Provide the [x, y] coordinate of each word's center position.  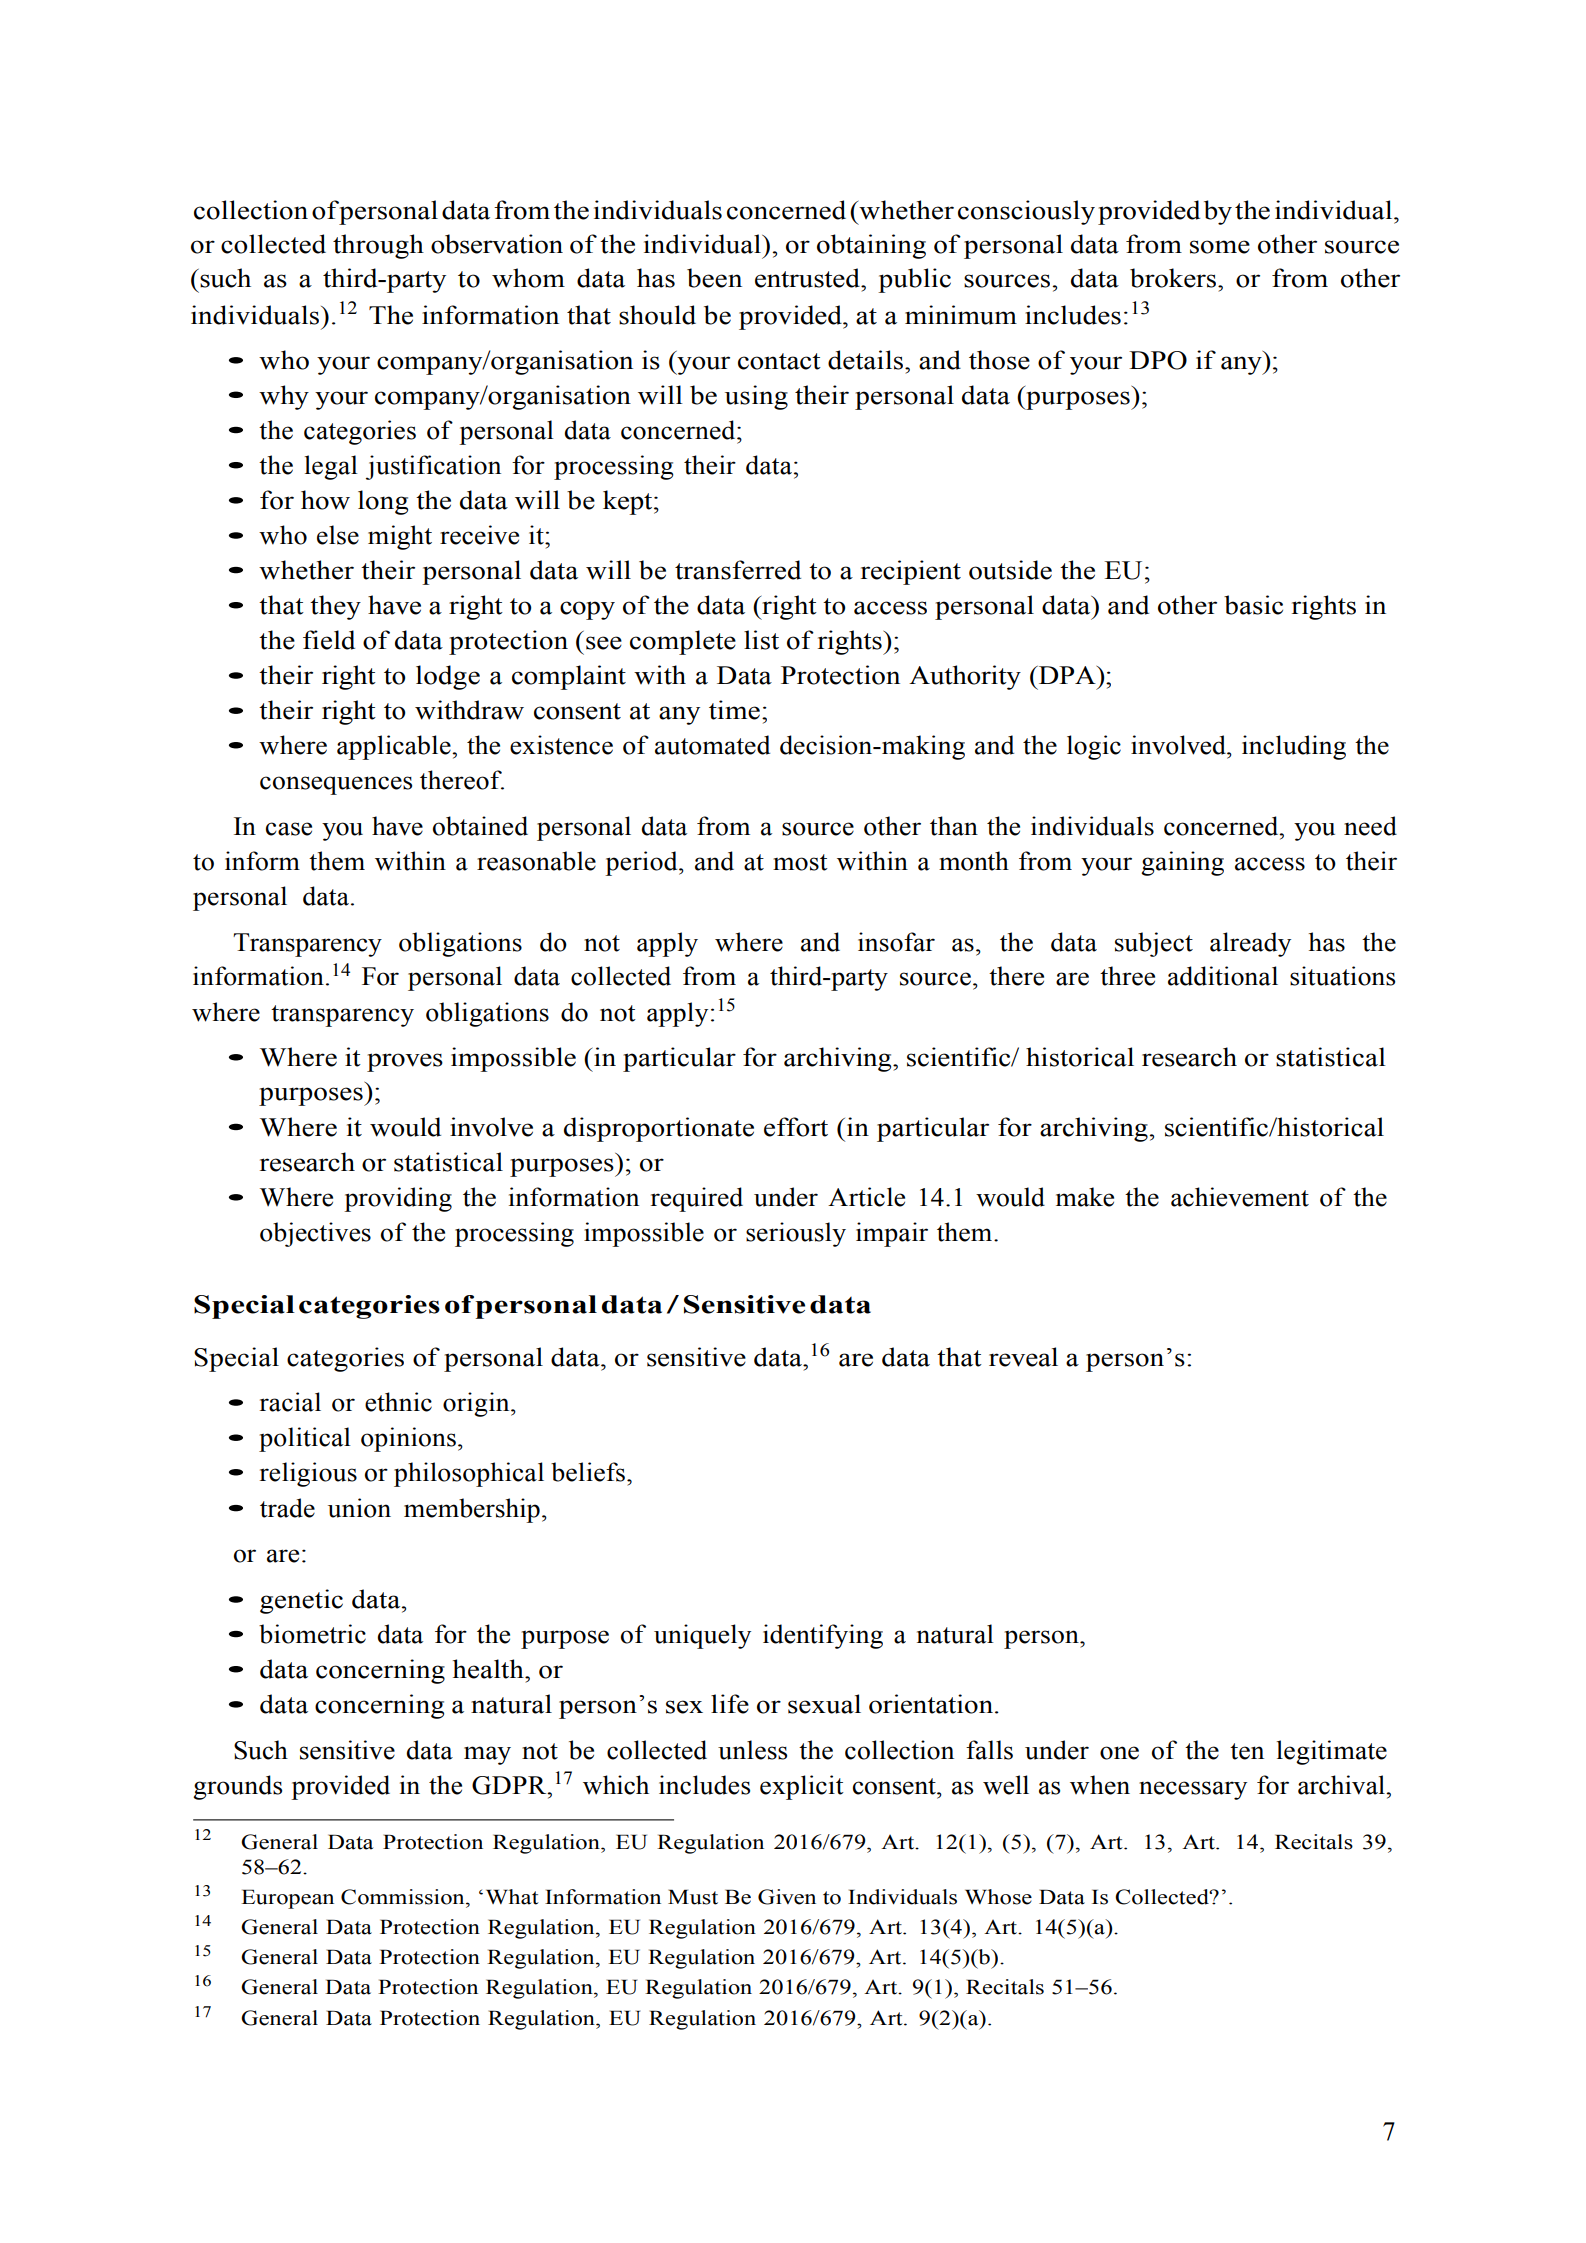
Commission [404, 1897]
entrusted [808, 278]
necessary [1193, 1790]
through [378, 246]
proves [405, 1062]
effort [796, 1127]
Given [787, 1897]
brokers [1174, 278]
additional [1223, 976]
